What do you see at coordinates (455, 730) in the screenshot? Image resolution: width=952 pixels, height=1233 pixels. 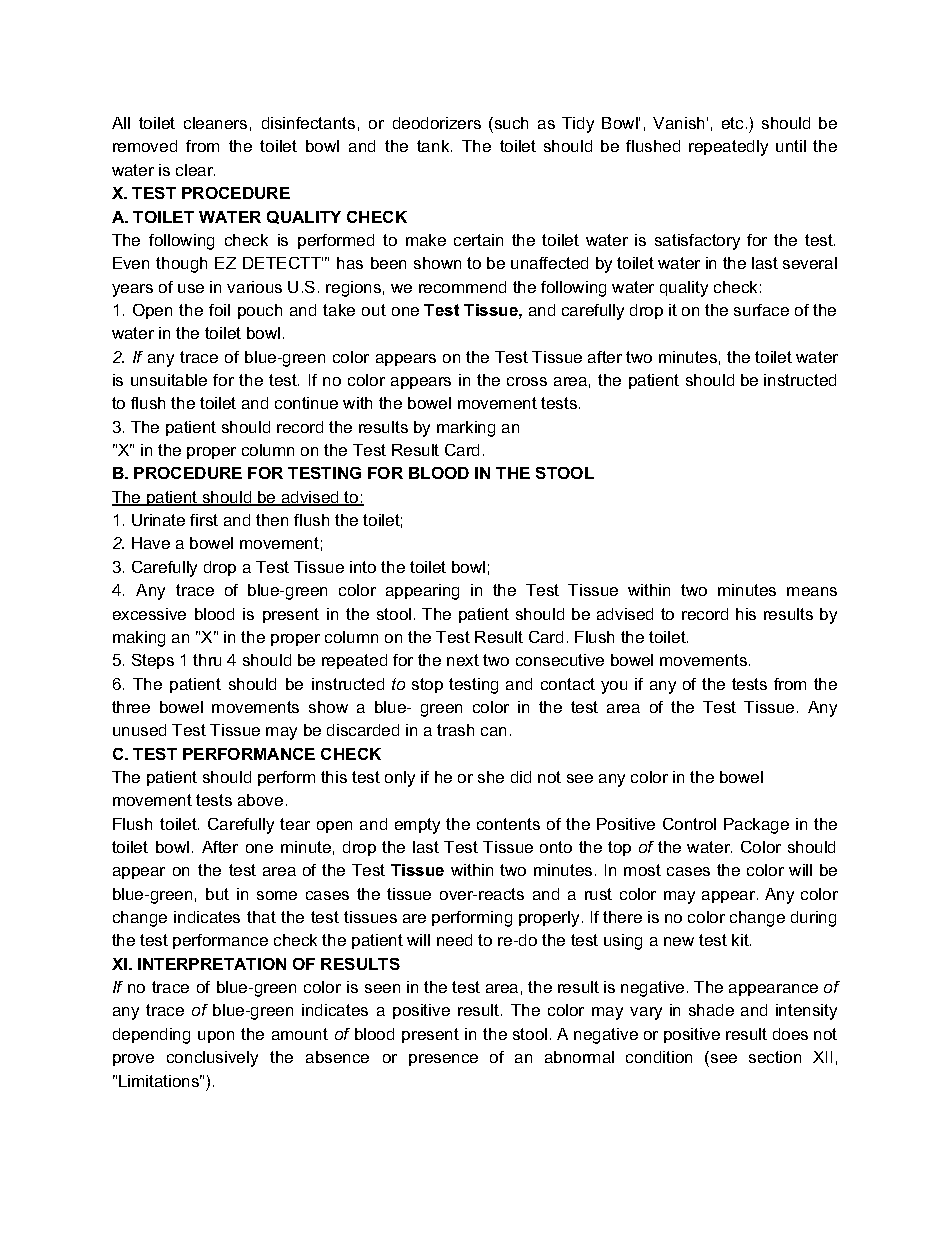 I see `trash` at bounding box center [455, 730].
